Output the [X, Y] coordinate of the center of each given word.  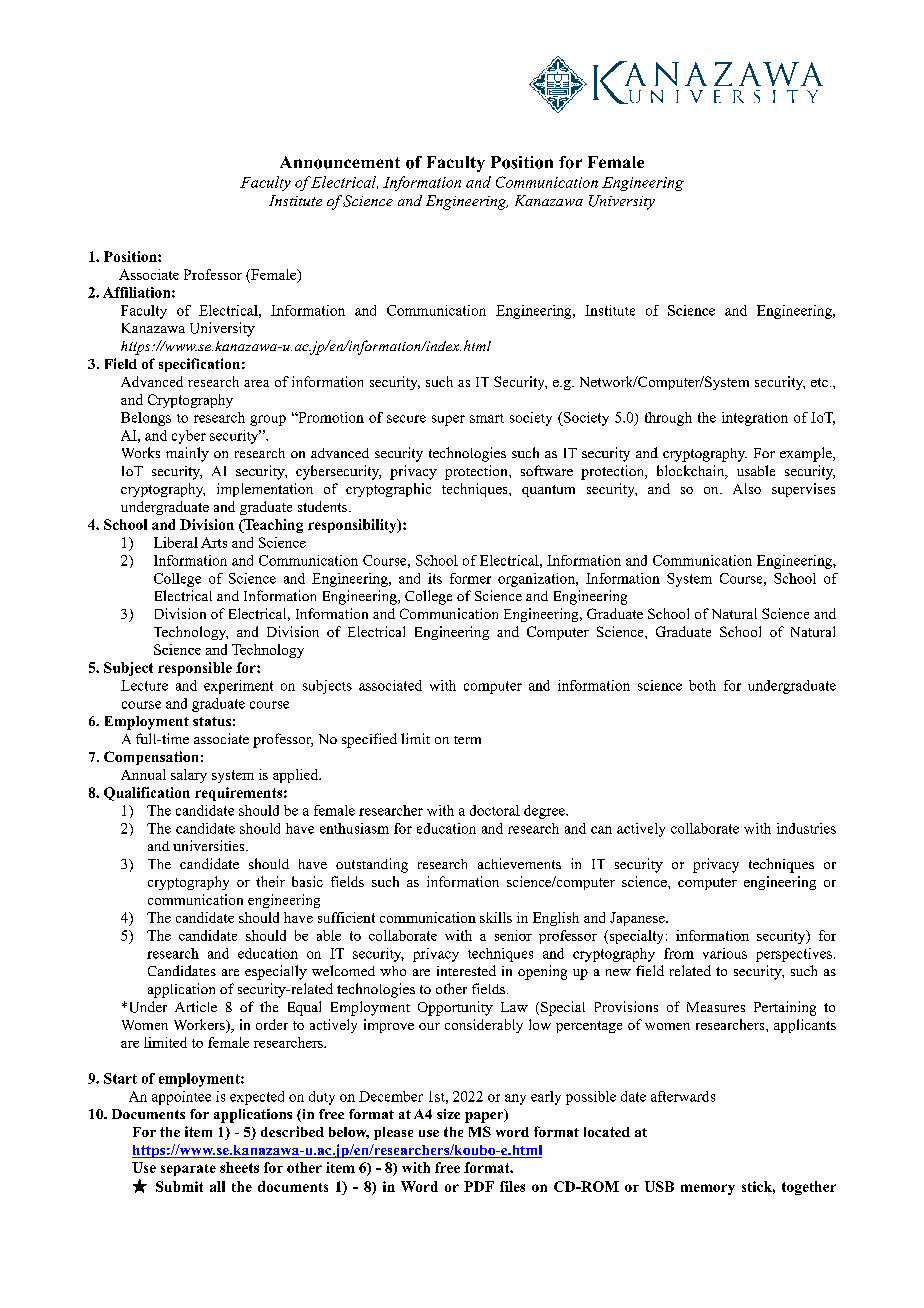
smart [487, 418]
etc [819, 382]
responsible [195, 669]
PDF [479, 1186]
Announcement [340, 162]
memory [708, 1189]
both [702, 685]
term [467, 740]
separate [188, 1170]
